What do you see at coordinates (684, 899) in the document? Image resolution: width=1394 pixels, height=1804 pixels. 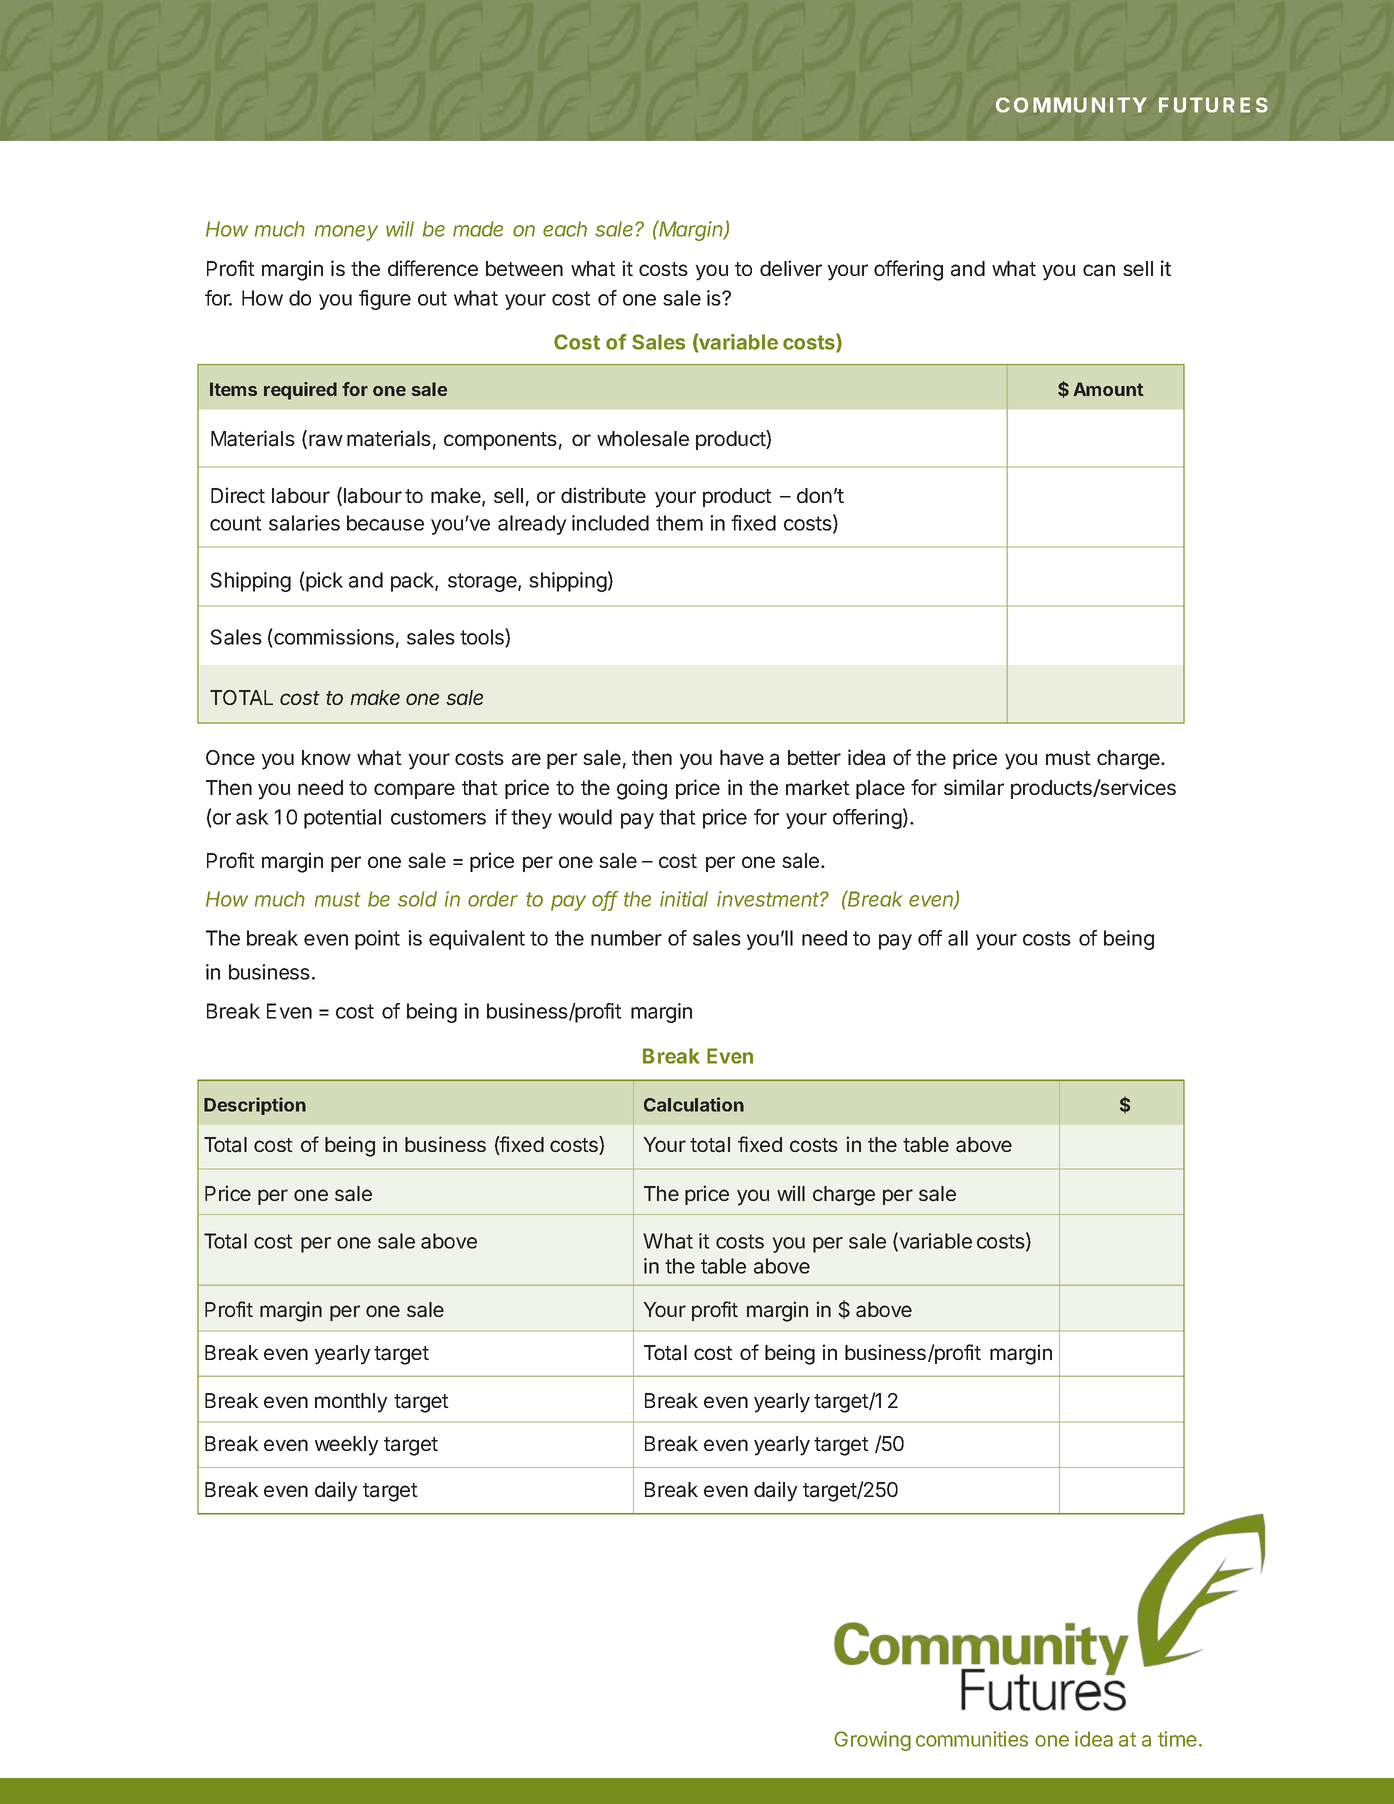 I see `initial` at bounding box center [684, 899].
